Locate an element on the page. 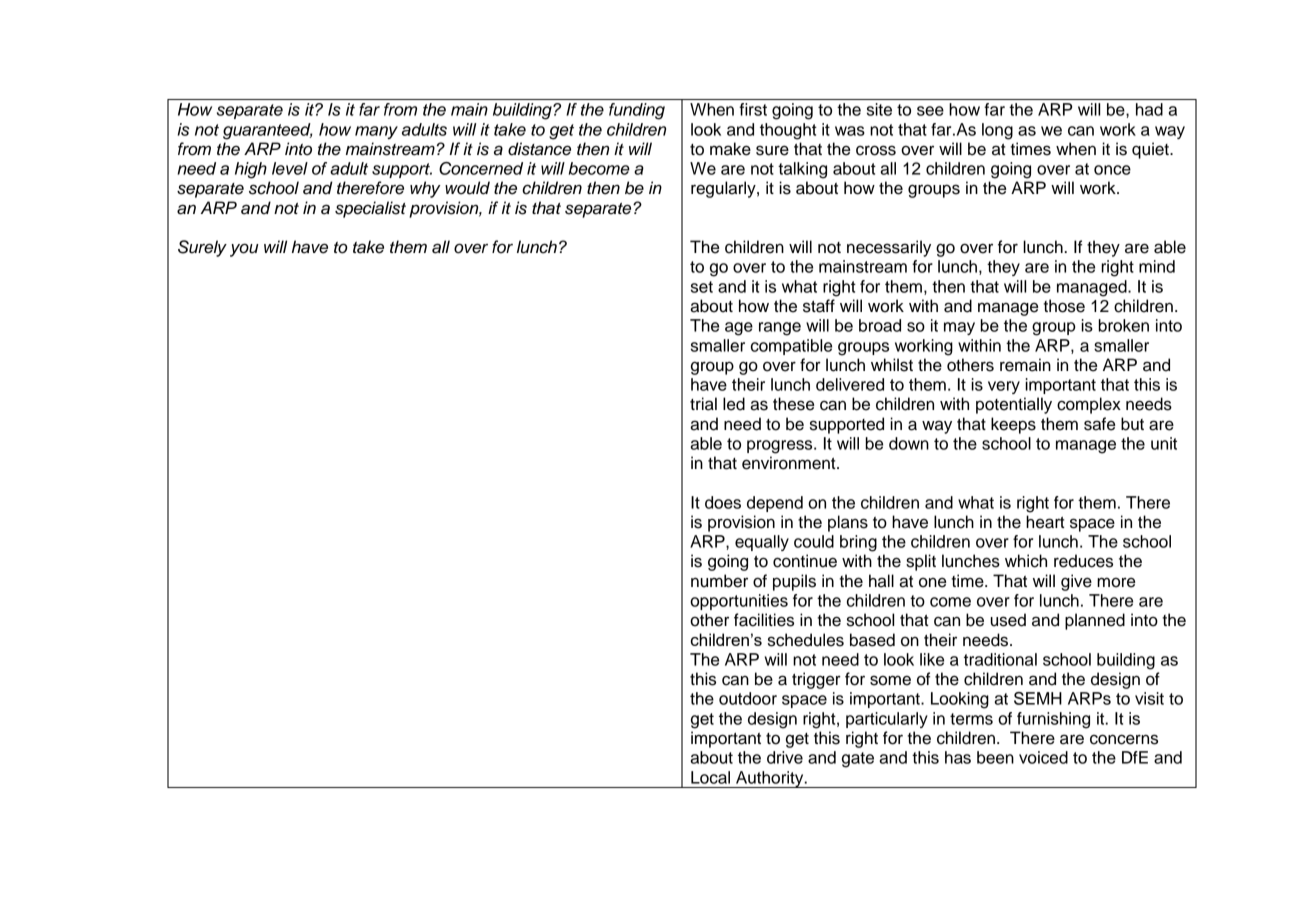  Local is located at coordinates (710, 777).
